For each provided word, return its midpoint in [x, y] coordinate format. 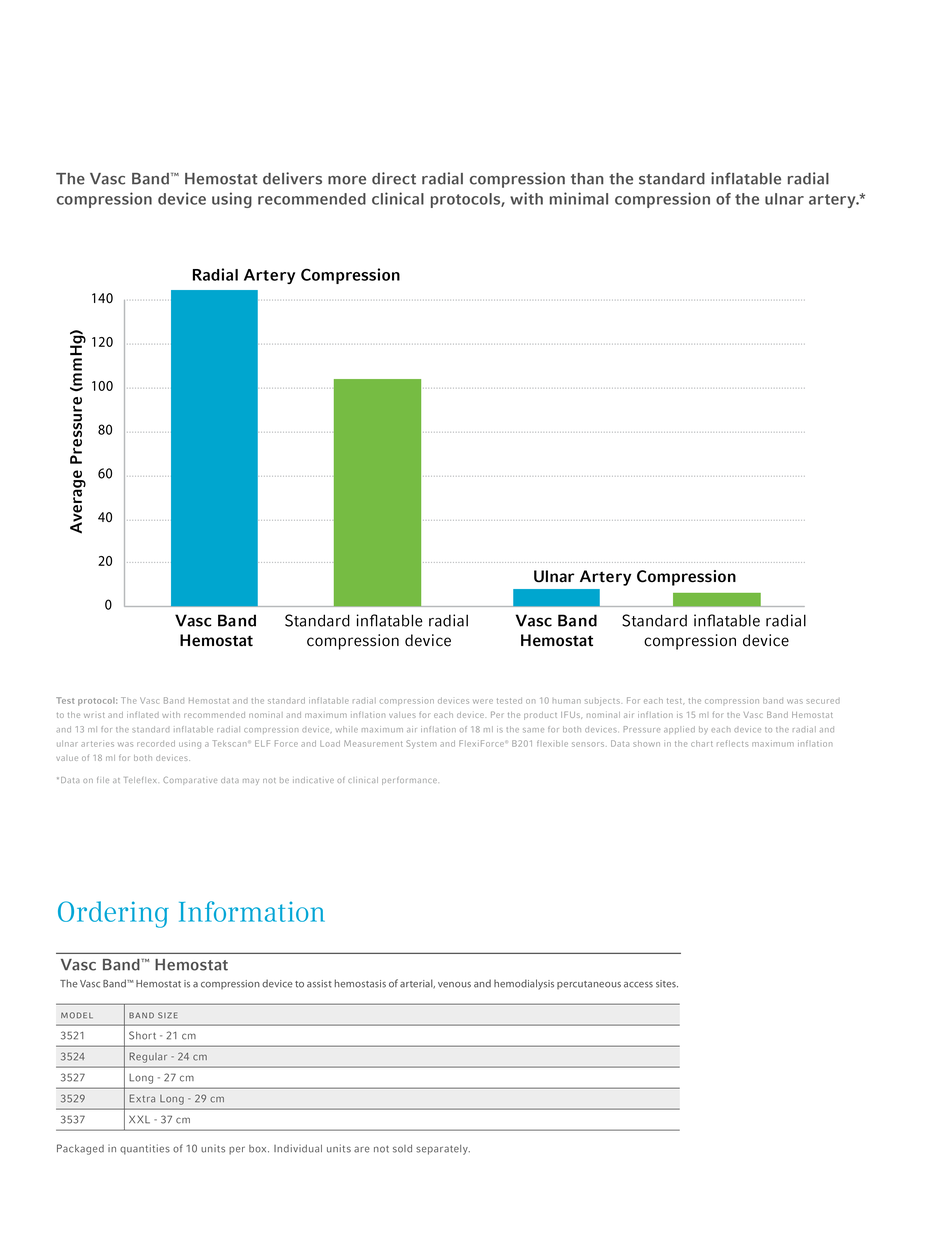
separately [443, 1150]
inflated [143, 714]
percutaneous [589, 985]
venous [454, 985]
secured [823, 701]
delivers [292, 178]
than [587, 179]
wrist [94, 715]
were [483, 701]
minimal [579, 198]
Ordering [113, 914]
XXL [139, 1119]
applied [679, 730]
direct [394, 178]
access [638, 985]
